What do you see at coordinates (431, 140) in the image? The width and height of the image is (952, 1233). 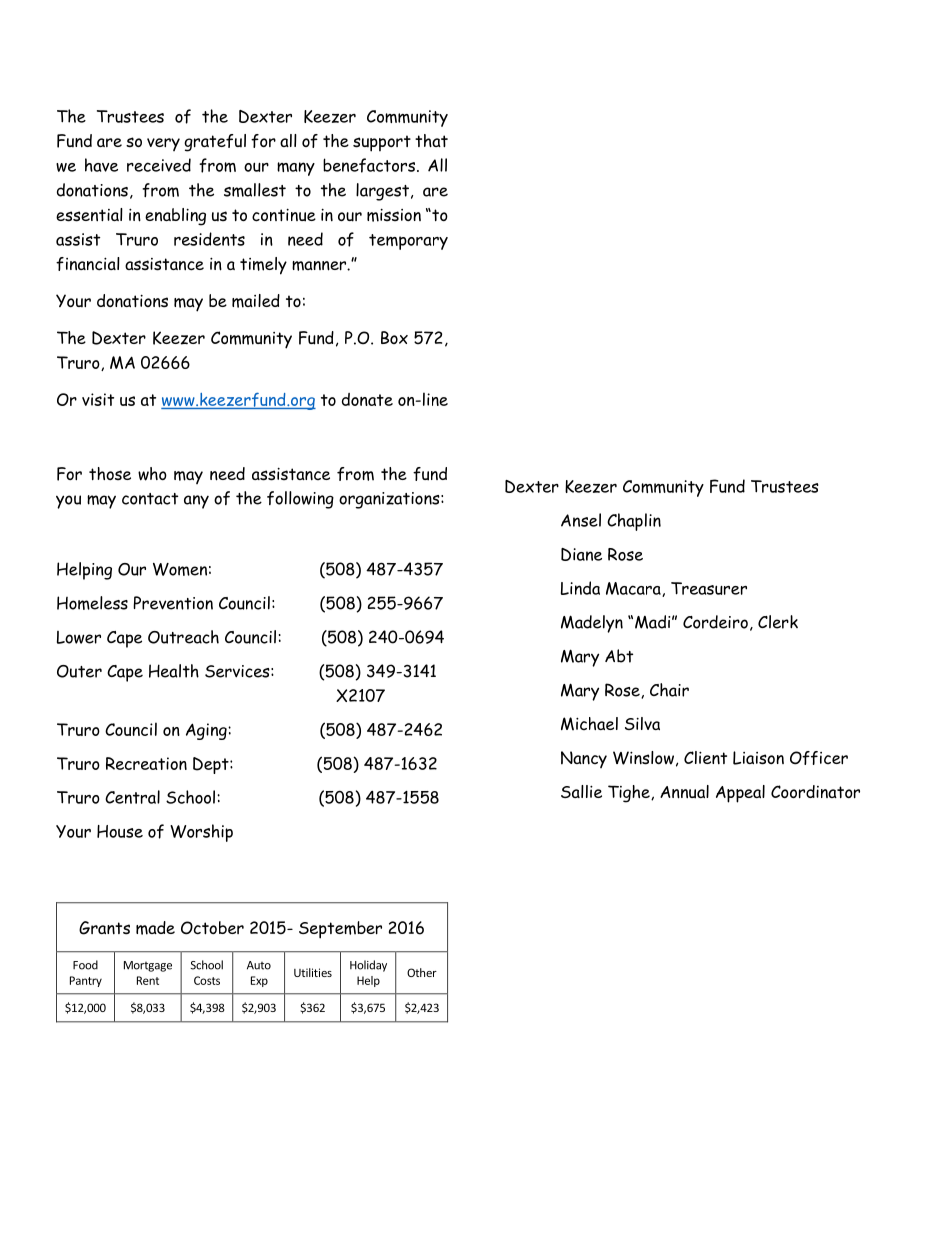 I see `that` at bounding box center [431, 140].
